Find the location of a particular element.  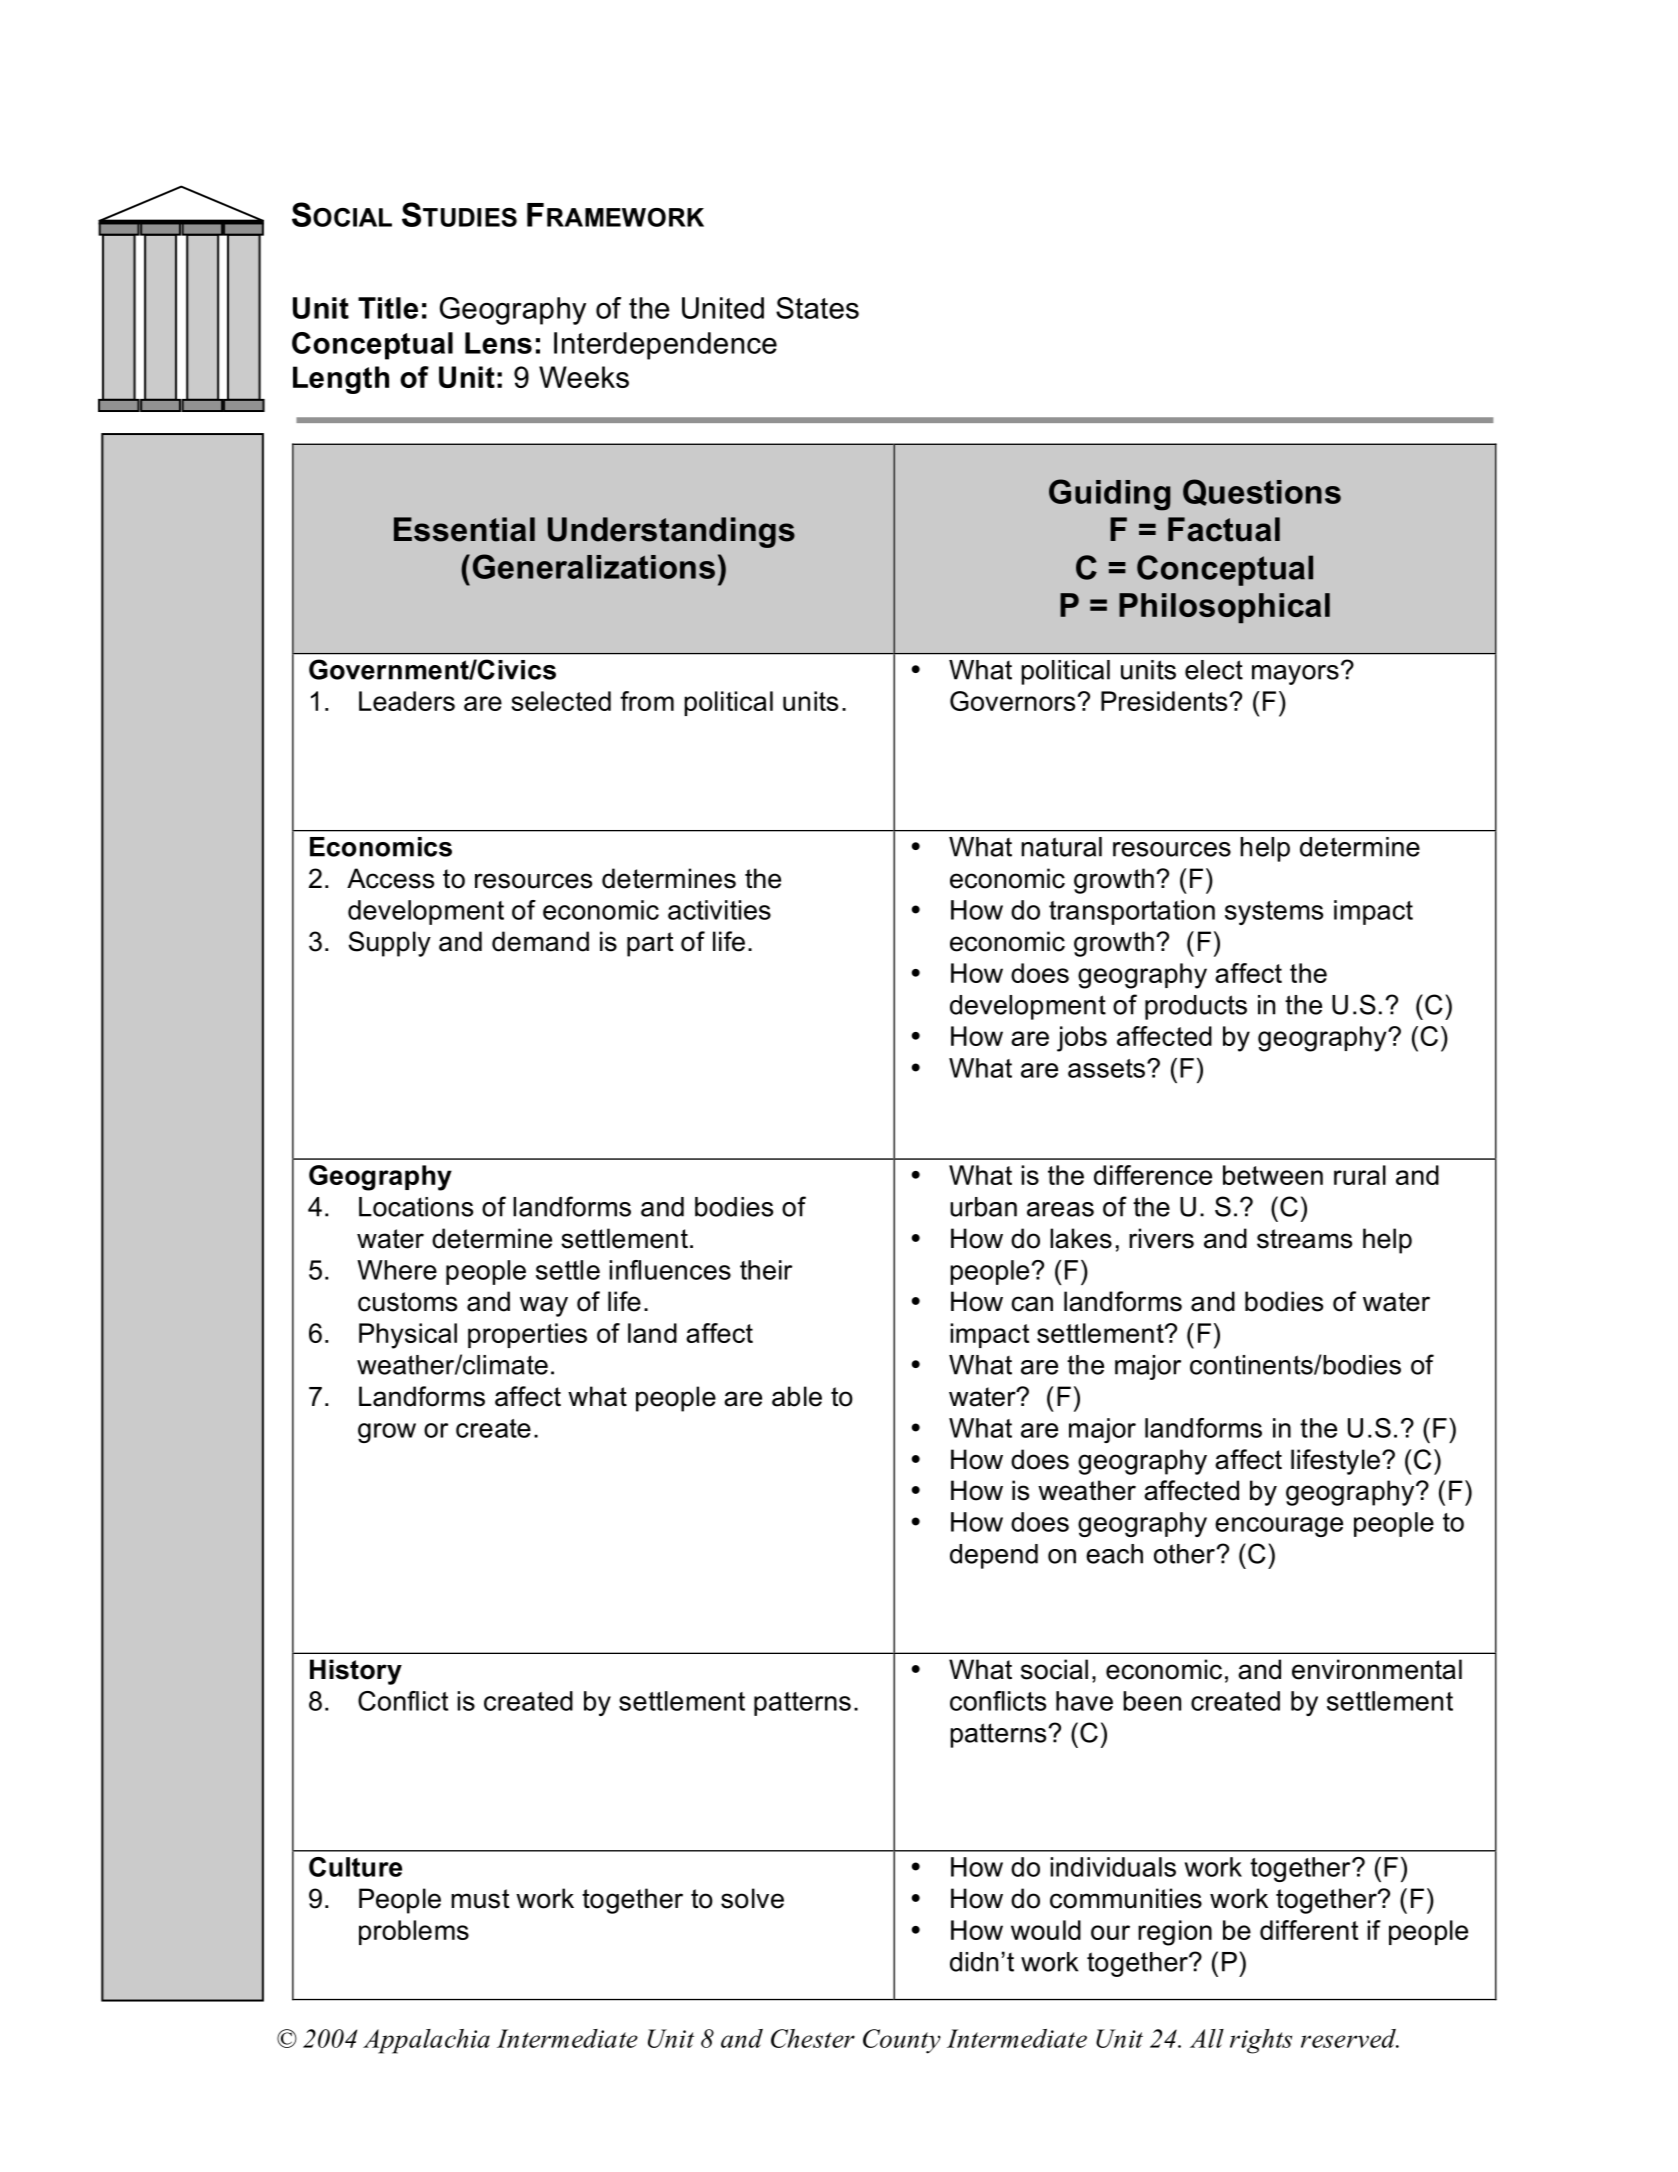

Locations is located at coordinates (416, 1207).
